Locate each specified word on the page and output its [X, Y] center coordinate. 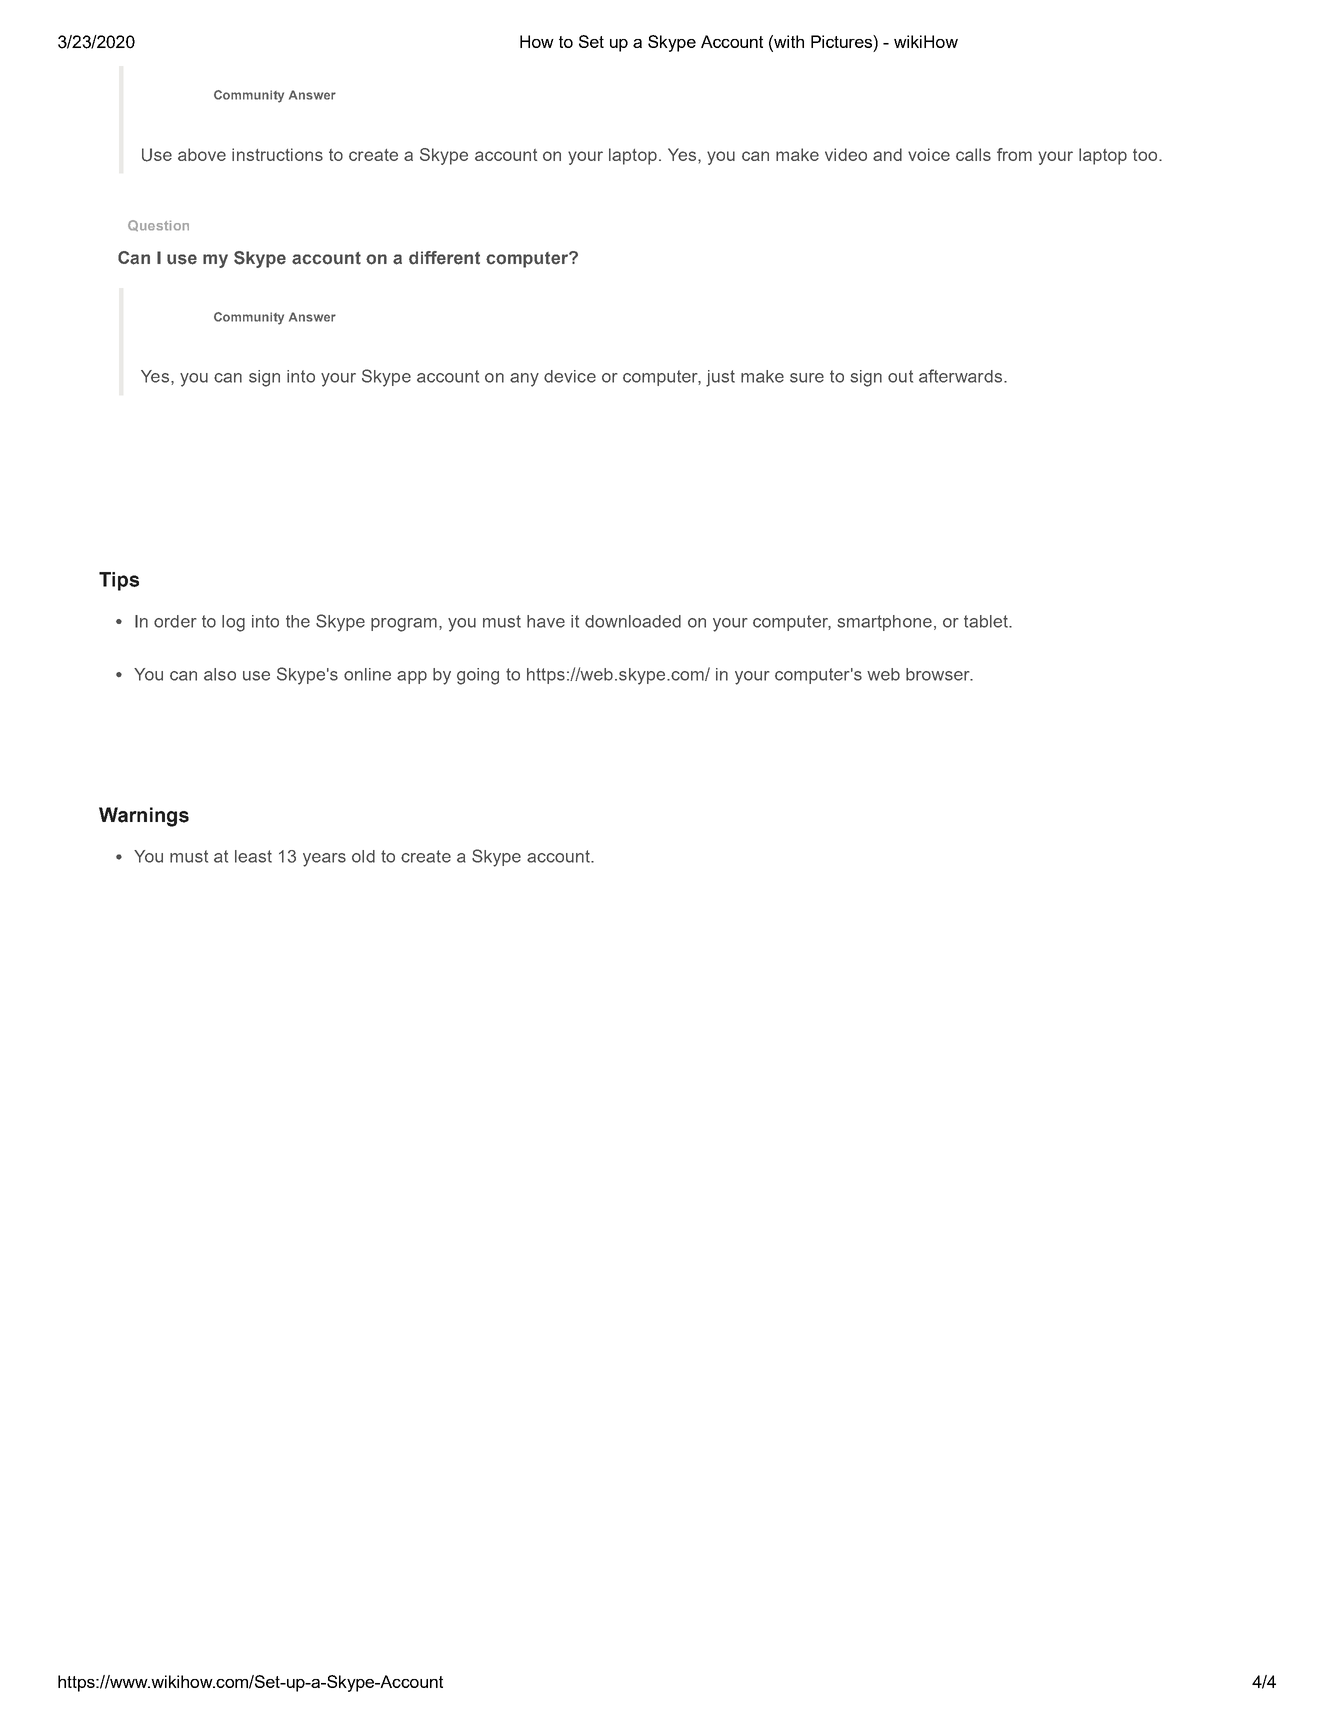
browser [939, 674]
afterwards [960, 376]
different [444, 258]
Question [158, 225]
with [788, 41]
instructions [277, 154]
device [570, 376]
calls [973, 154]
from [1014, 154]
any [524, 380]
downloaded [633, 621]
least [253, 856]
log [233, 623]
